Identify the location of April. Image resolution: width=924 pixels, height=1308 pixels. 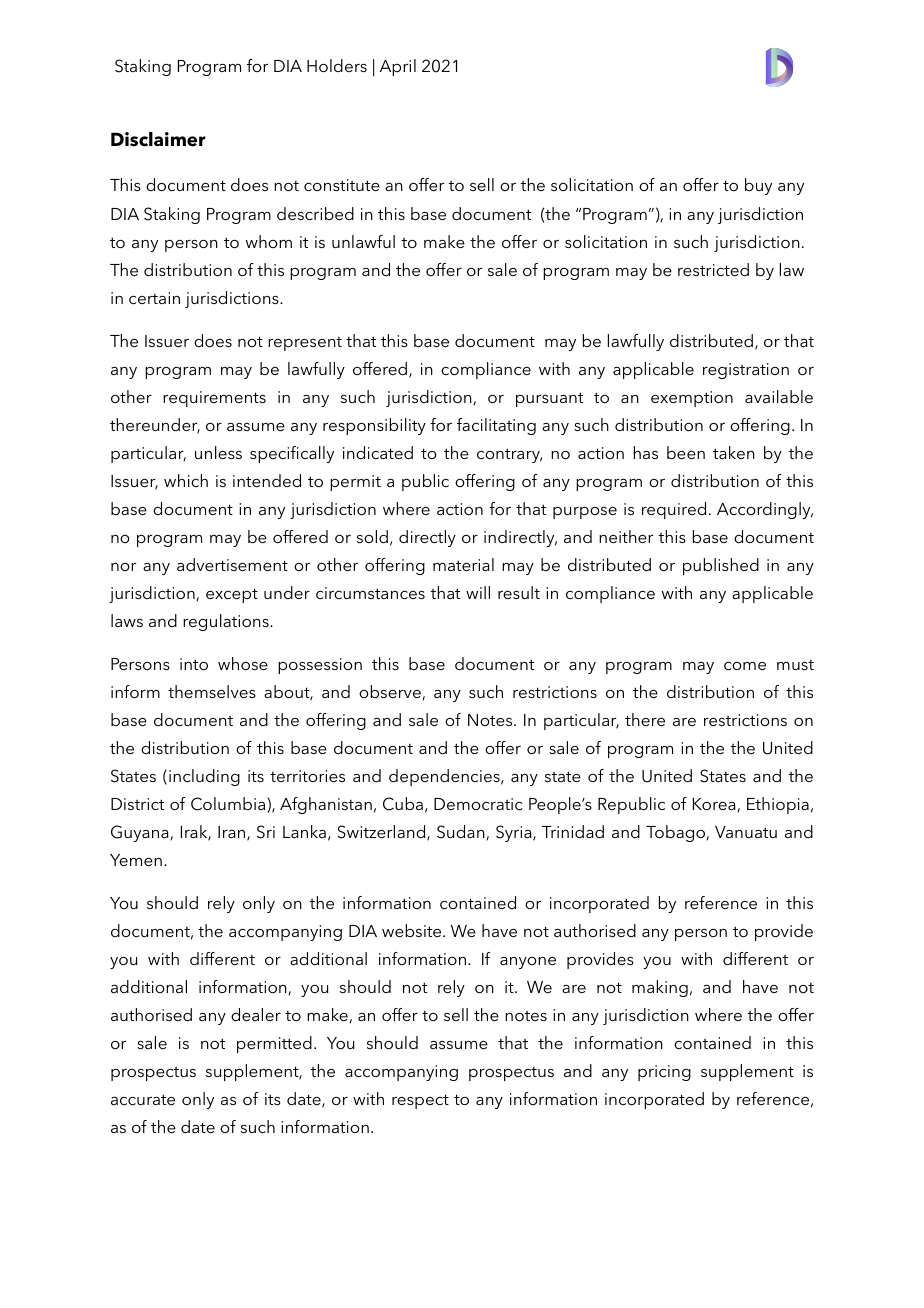
(398, 67).
